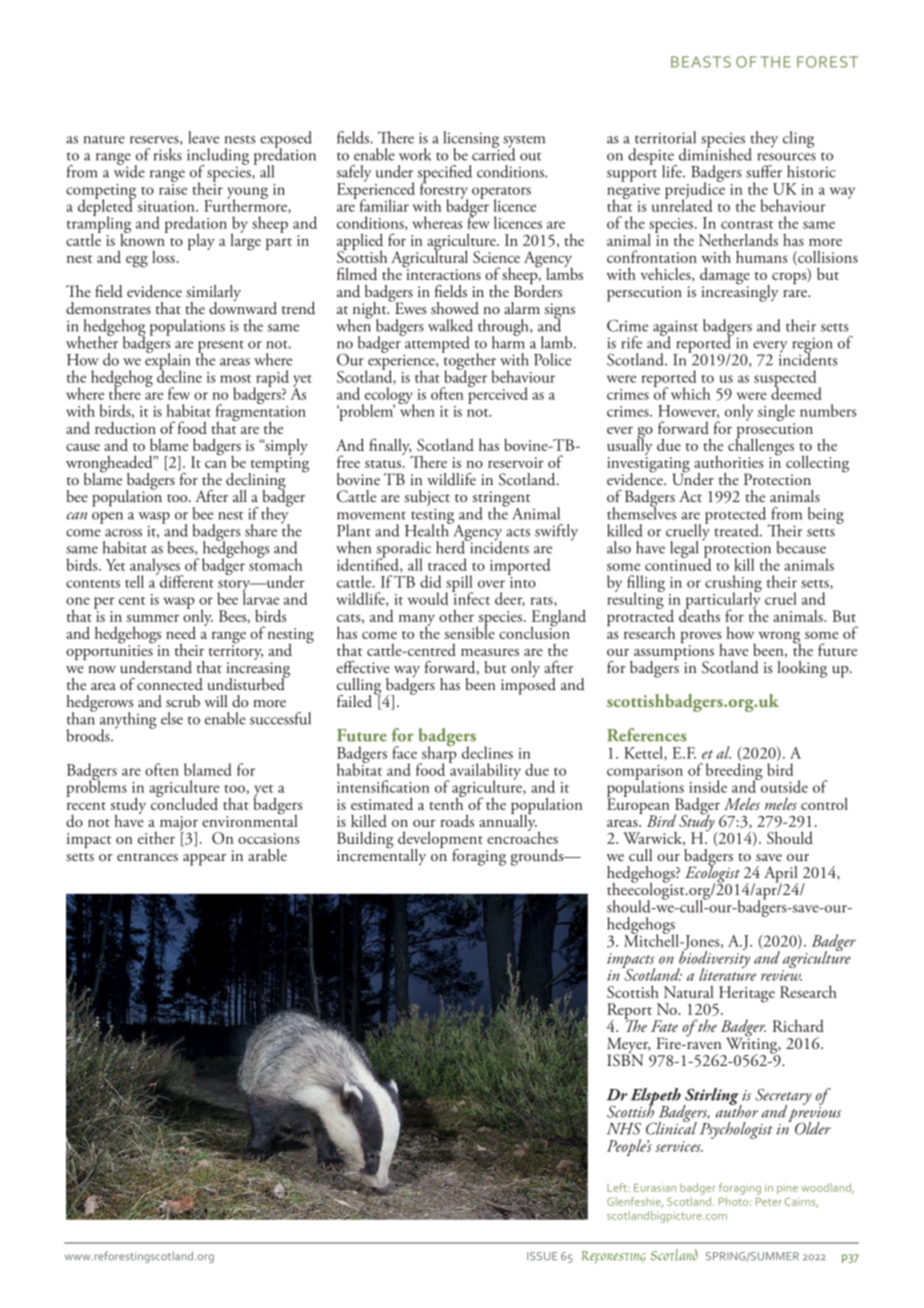  I want to click on connected, so click(170, 684).
